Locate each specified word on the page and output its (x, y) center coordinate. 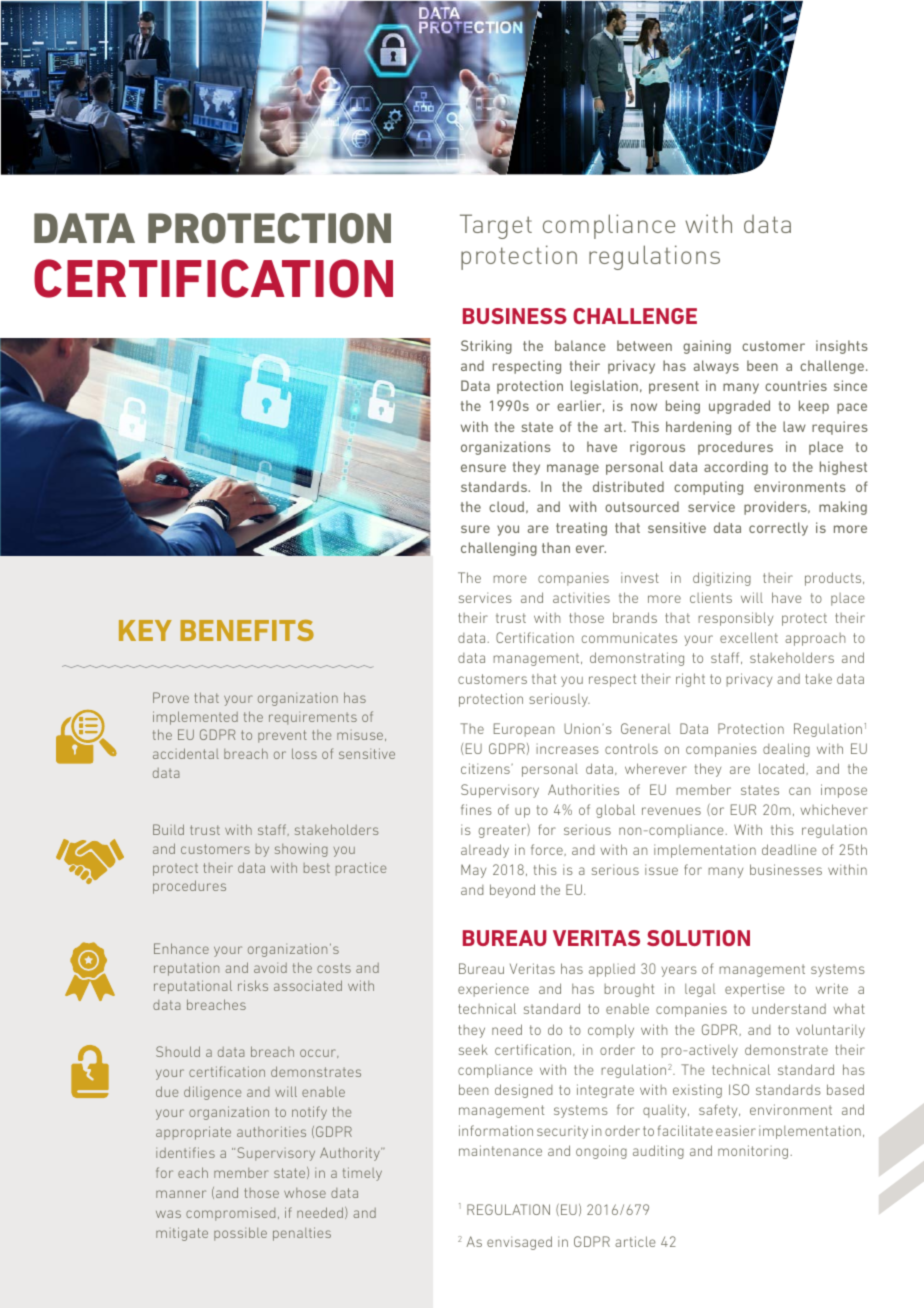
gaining (707, 347)
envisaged (519, 1243)
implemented (195, 718)
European (524, 730)
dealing (786, 750)
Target (496, 226)
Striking (486, 347)
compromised (230, 1214)
